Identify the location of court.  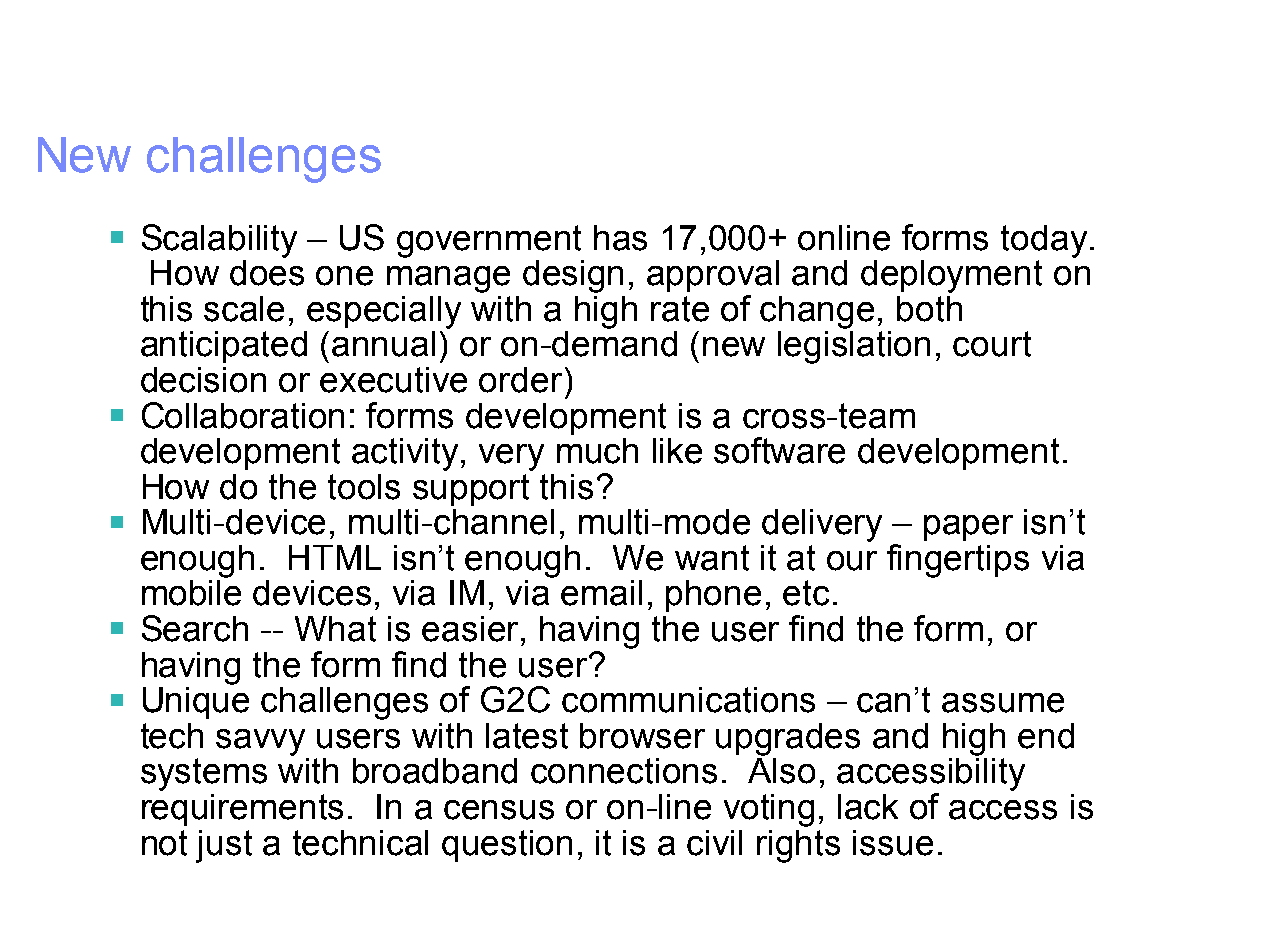
(992, 344).
